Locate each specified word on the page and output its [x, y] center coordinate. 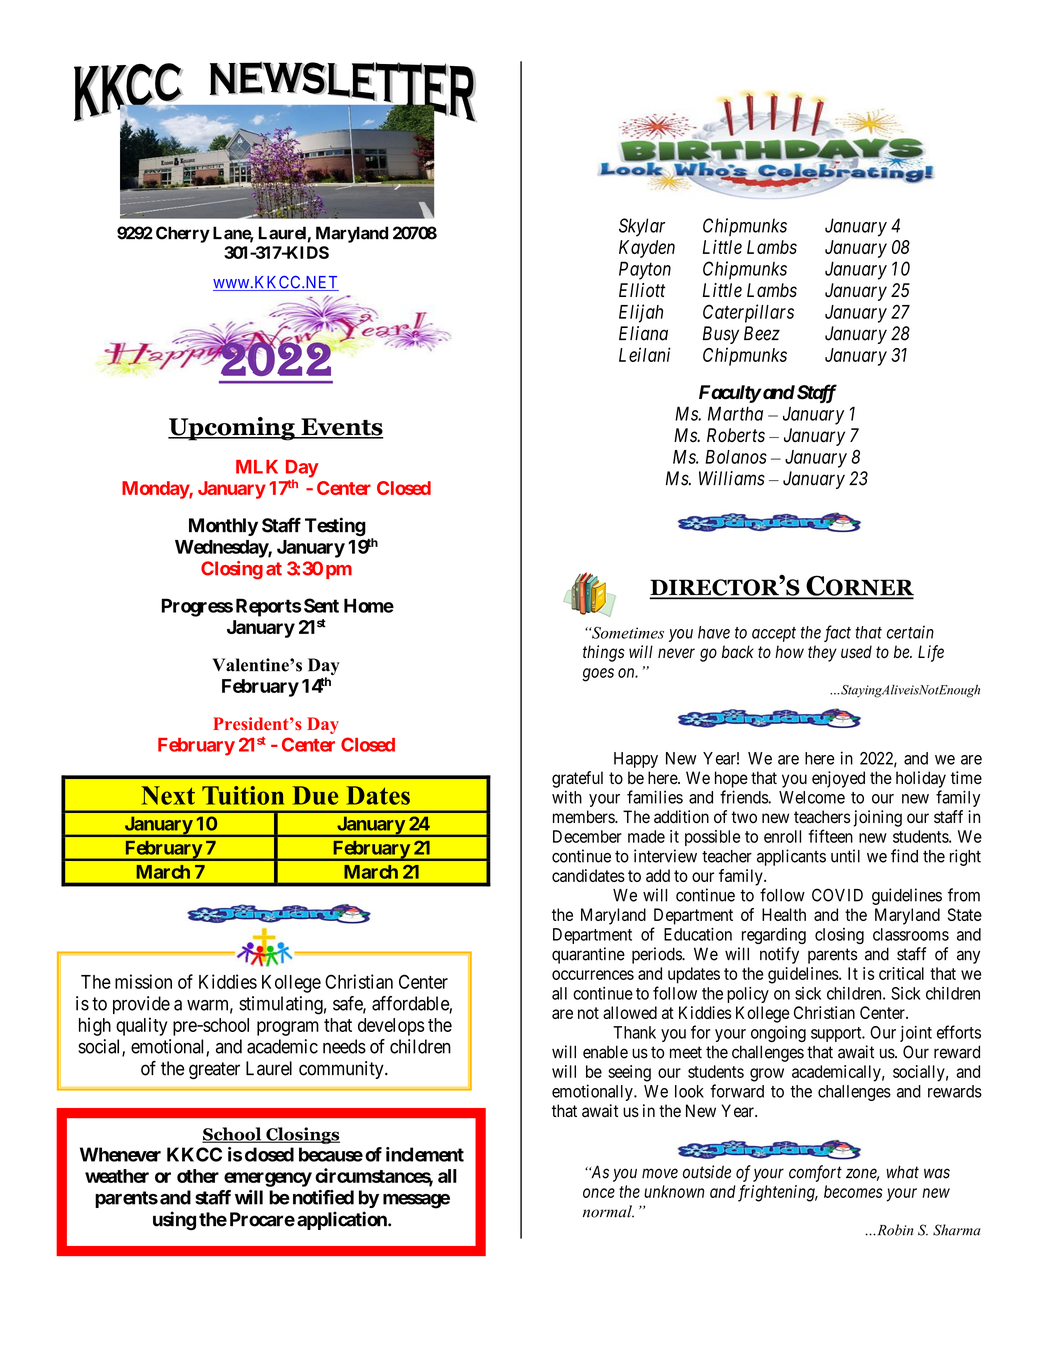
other [198, 1176]
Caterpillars [748, 313]
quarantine [588, 955]
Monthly [223, 527]
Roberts [736, 435]
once [599, 1193]
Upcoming [232, 429]
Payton [645, 270]
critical [901, 973]
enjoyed [838, 779]
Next [168, 795]
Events [341, 428]
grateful [577, 779]
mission [143, 981]
